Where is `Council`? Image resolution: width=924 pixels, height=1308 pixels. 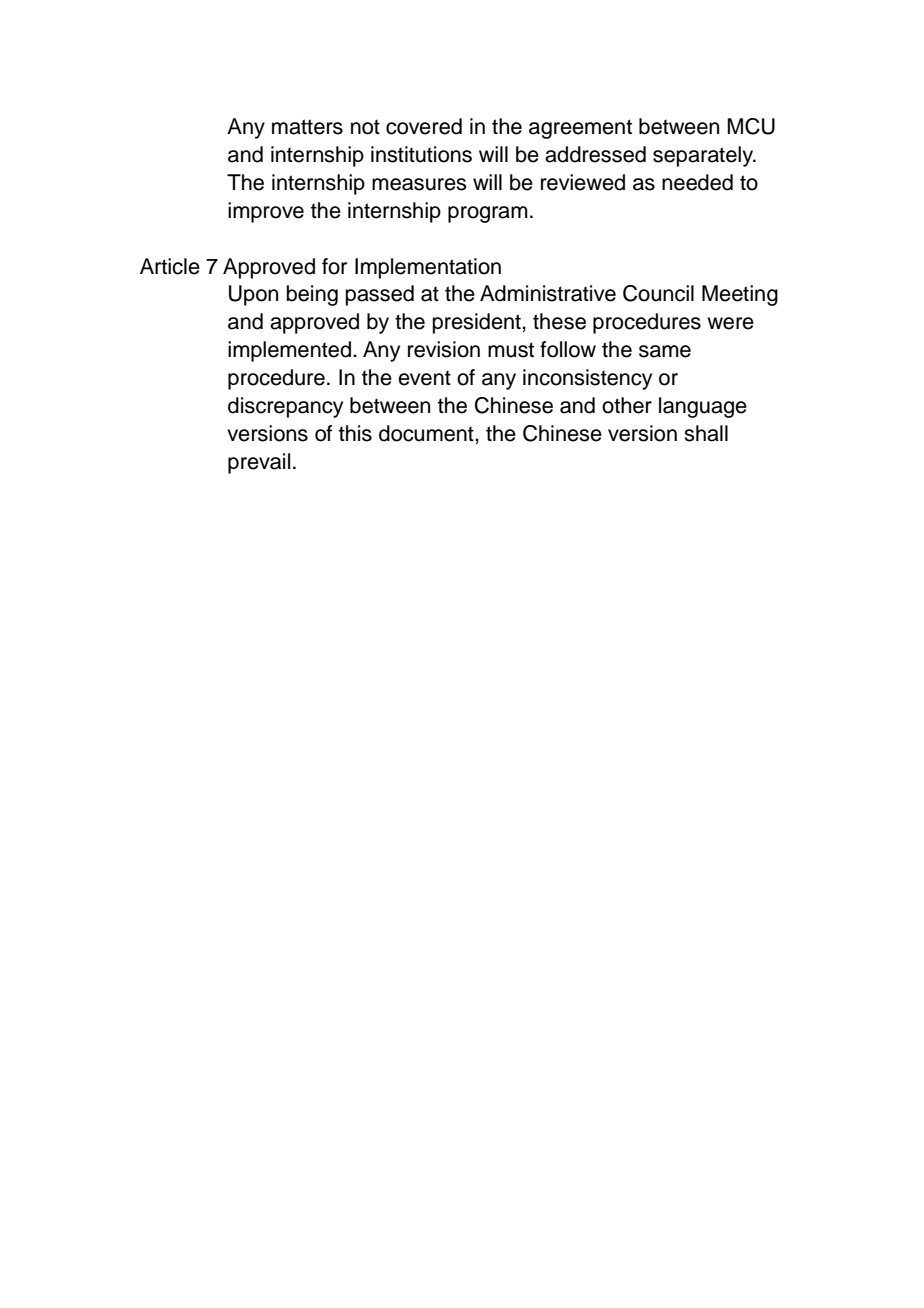
Council is located at coordinates (658, 293).
